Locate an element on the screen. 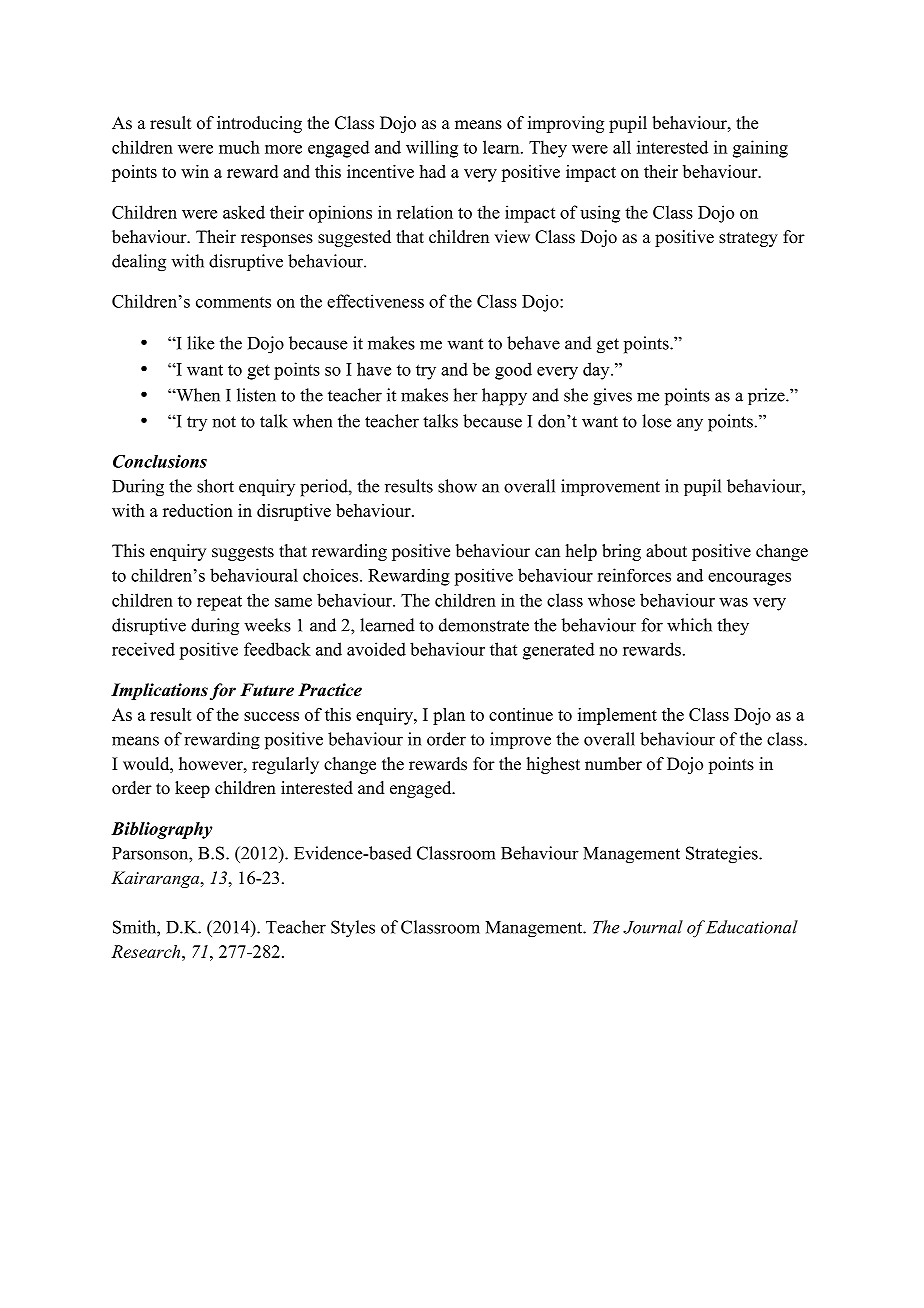 The width and height of the screenshot is (924, 1308). demonstrate is located at coordinates (484, 625).
